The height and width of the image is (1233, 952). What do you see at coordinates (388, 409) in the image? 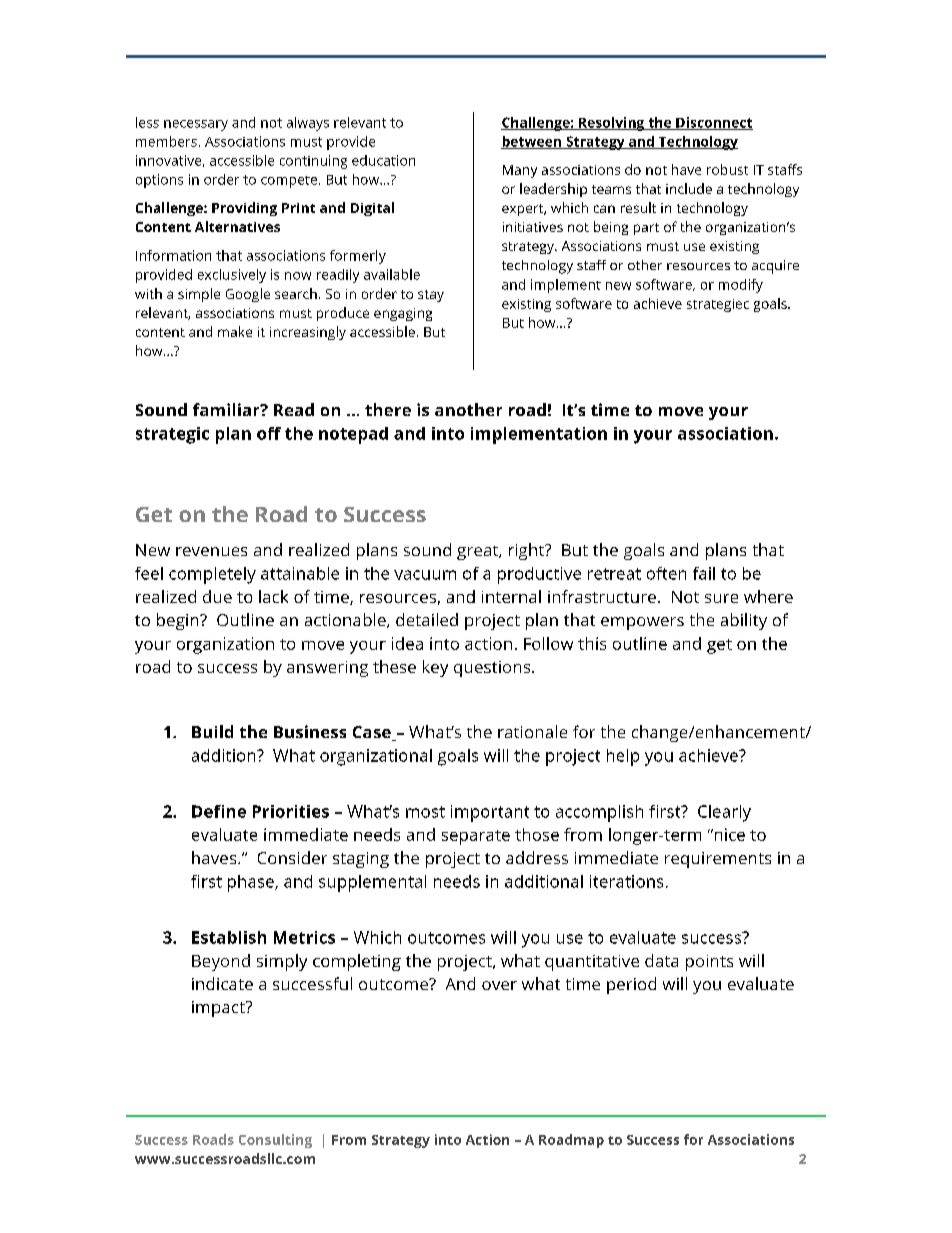
I see `there` at bounding box center [388, 409].
